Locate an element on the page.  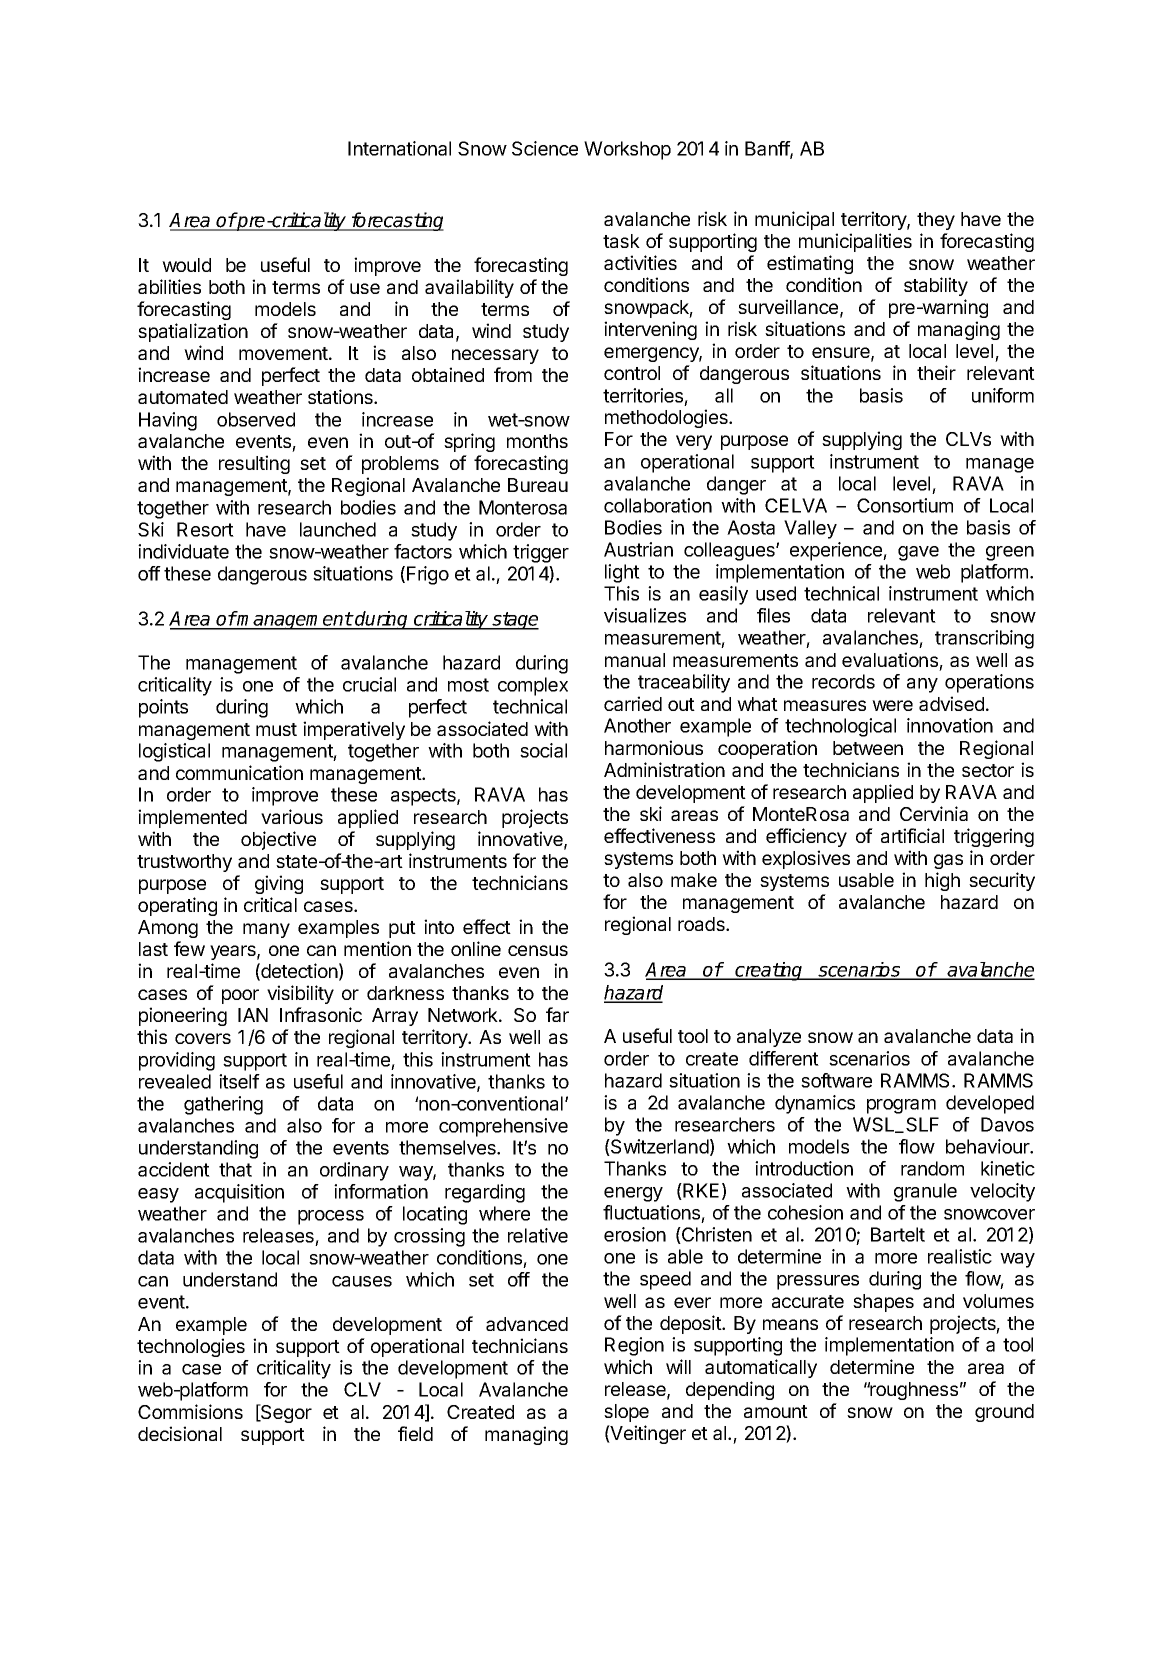
ground is located at coordinates (1004, 1413).
